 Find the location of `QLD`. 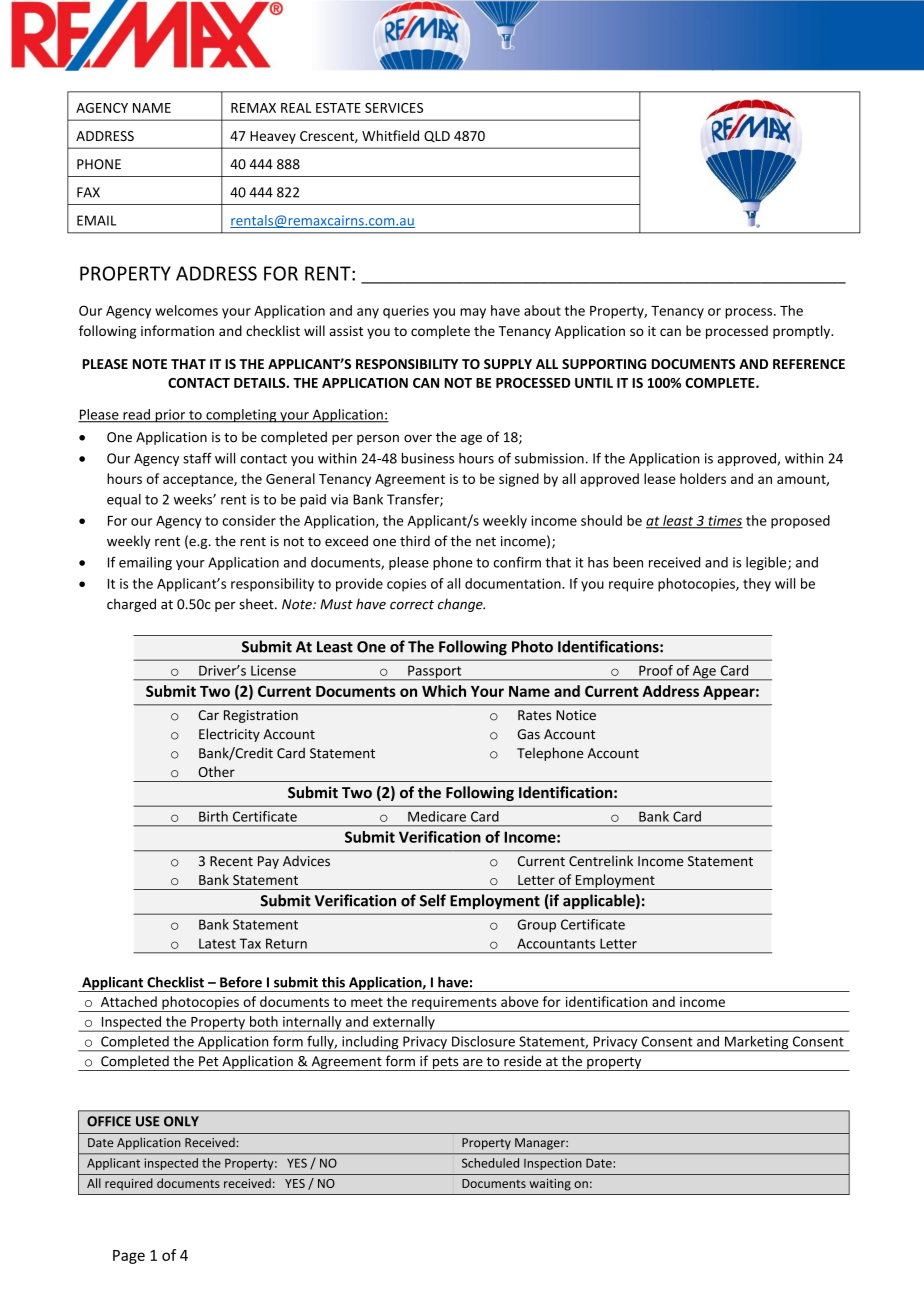

QLD is located at coordinates (437, 137).
